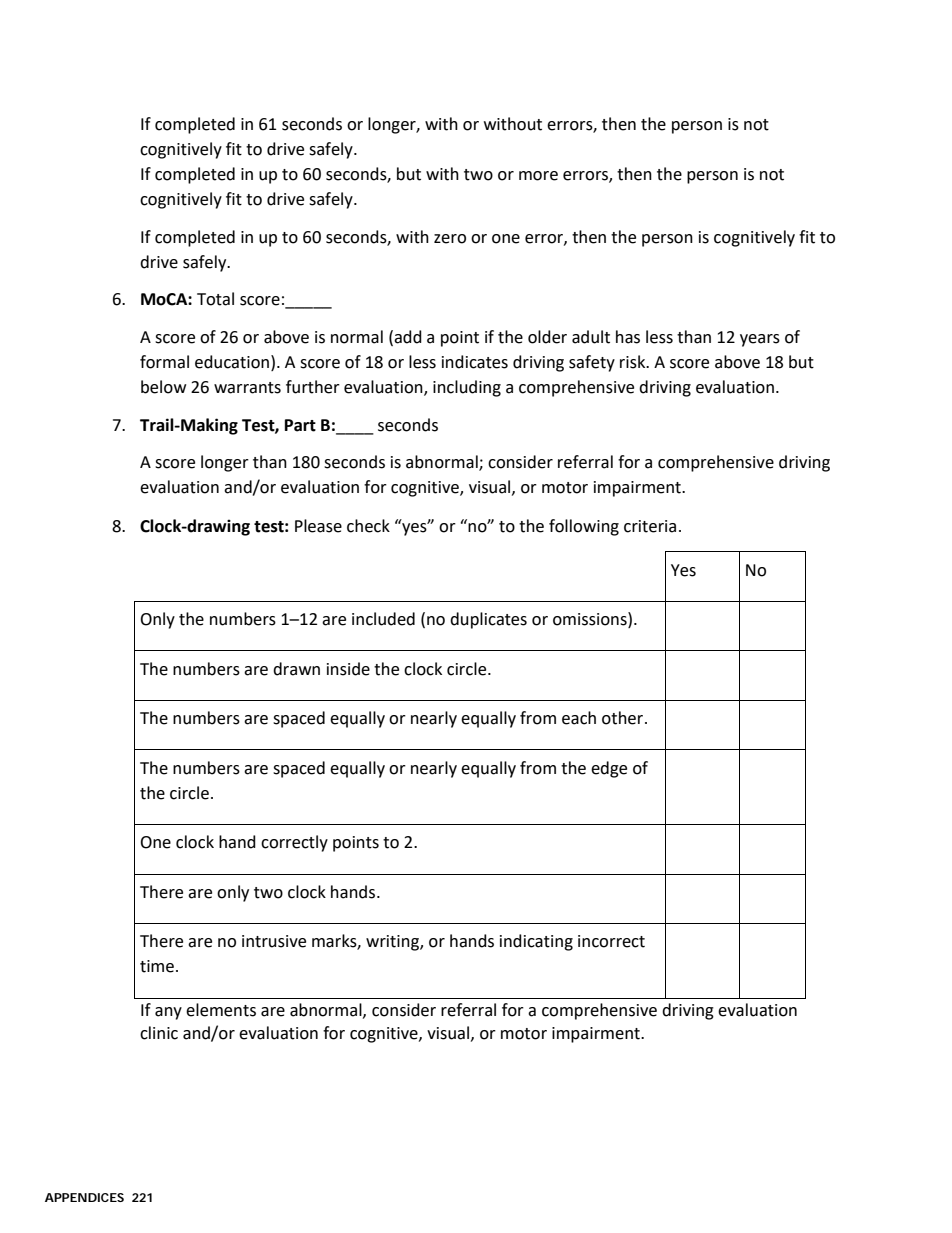  Describe the element at coordinates (536, 942) in the image. I see `indicating` at that location.
